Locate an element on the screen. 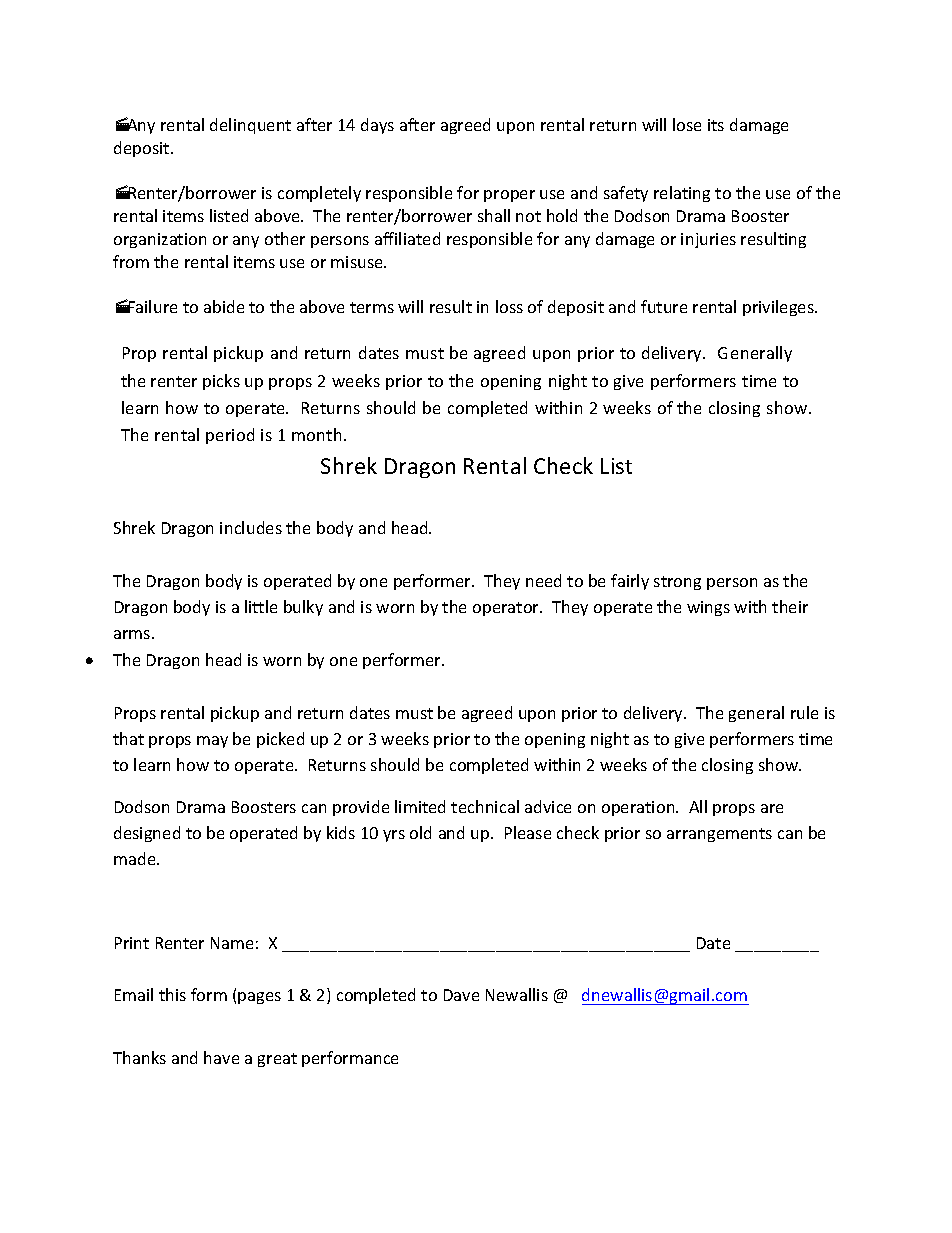 This screenshot has width=952, height=1233. delinquent is located at coordinates (250, 126).
